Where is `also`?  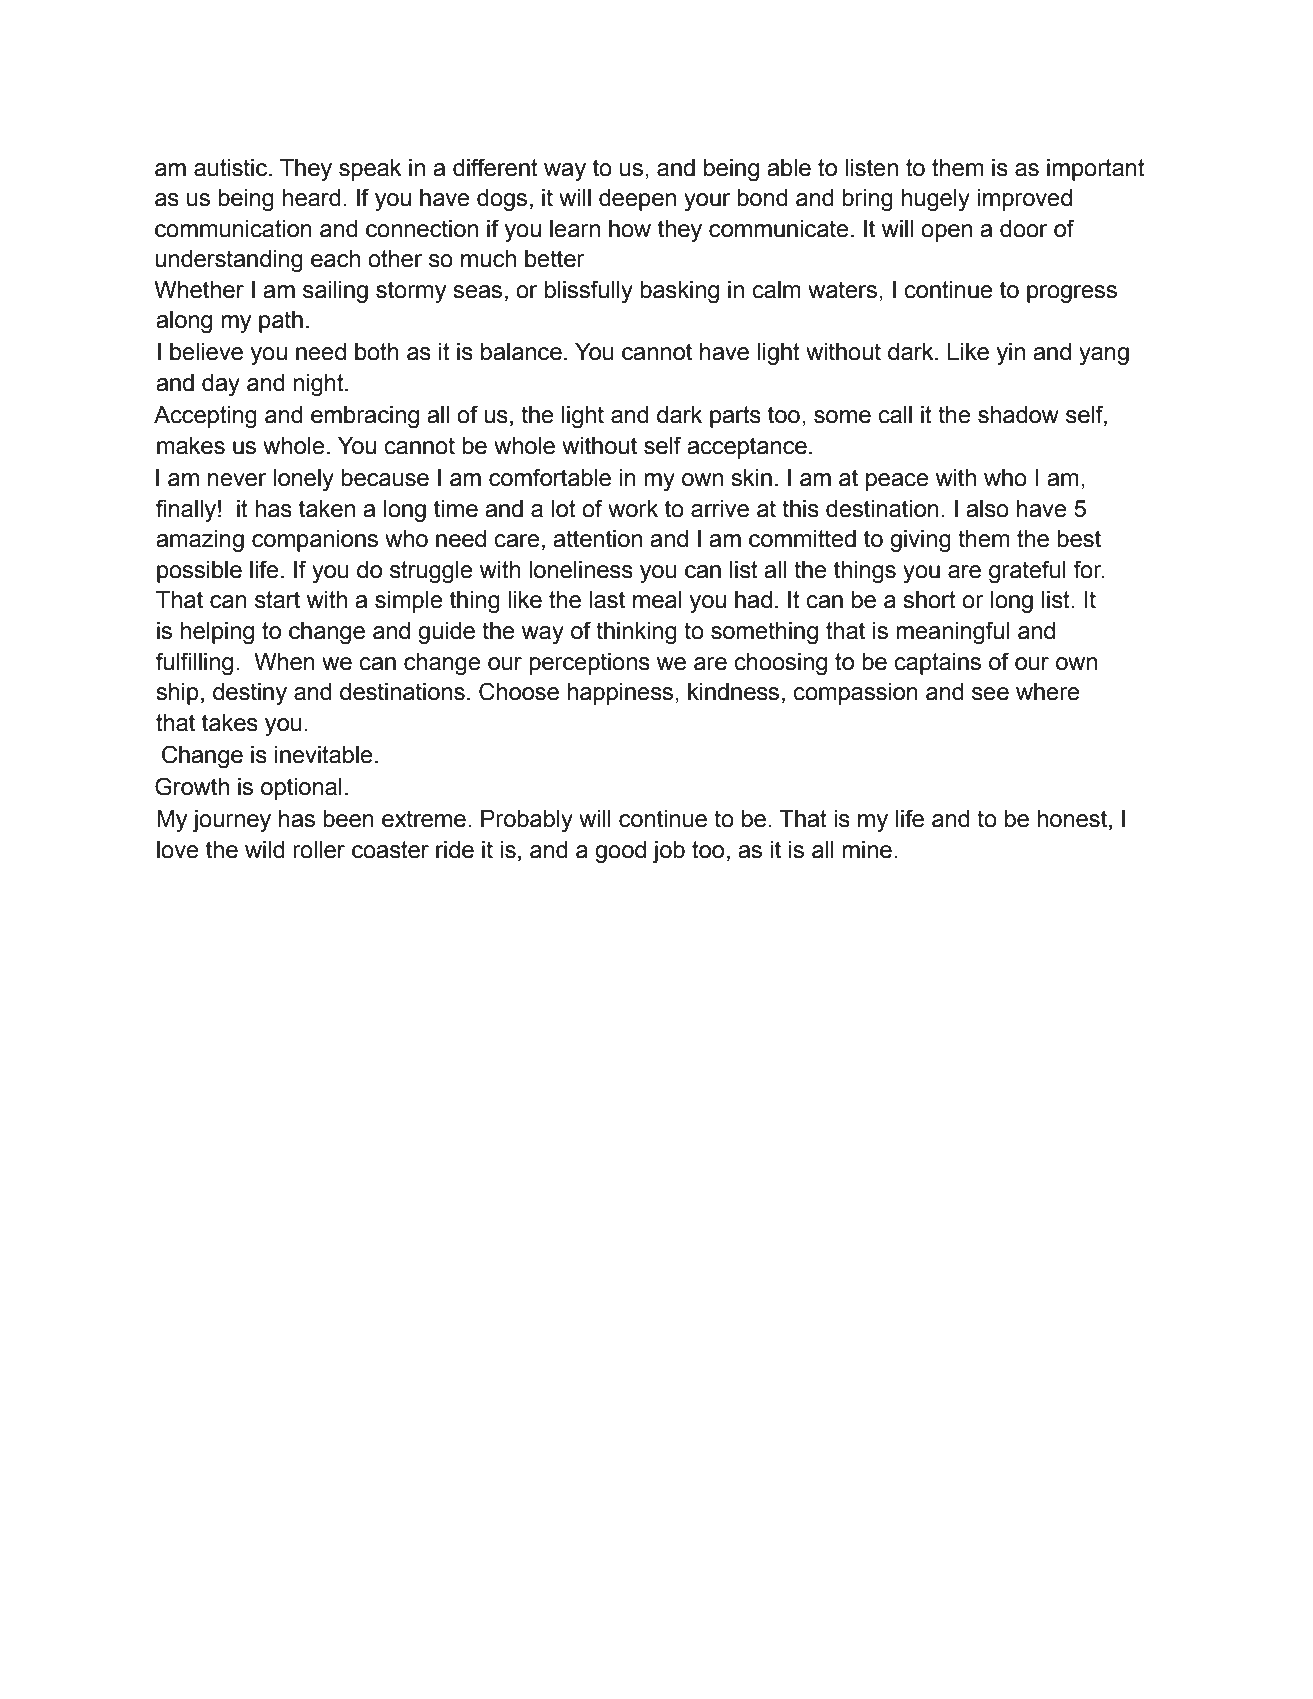
also is located at coordinates (987, 509).
